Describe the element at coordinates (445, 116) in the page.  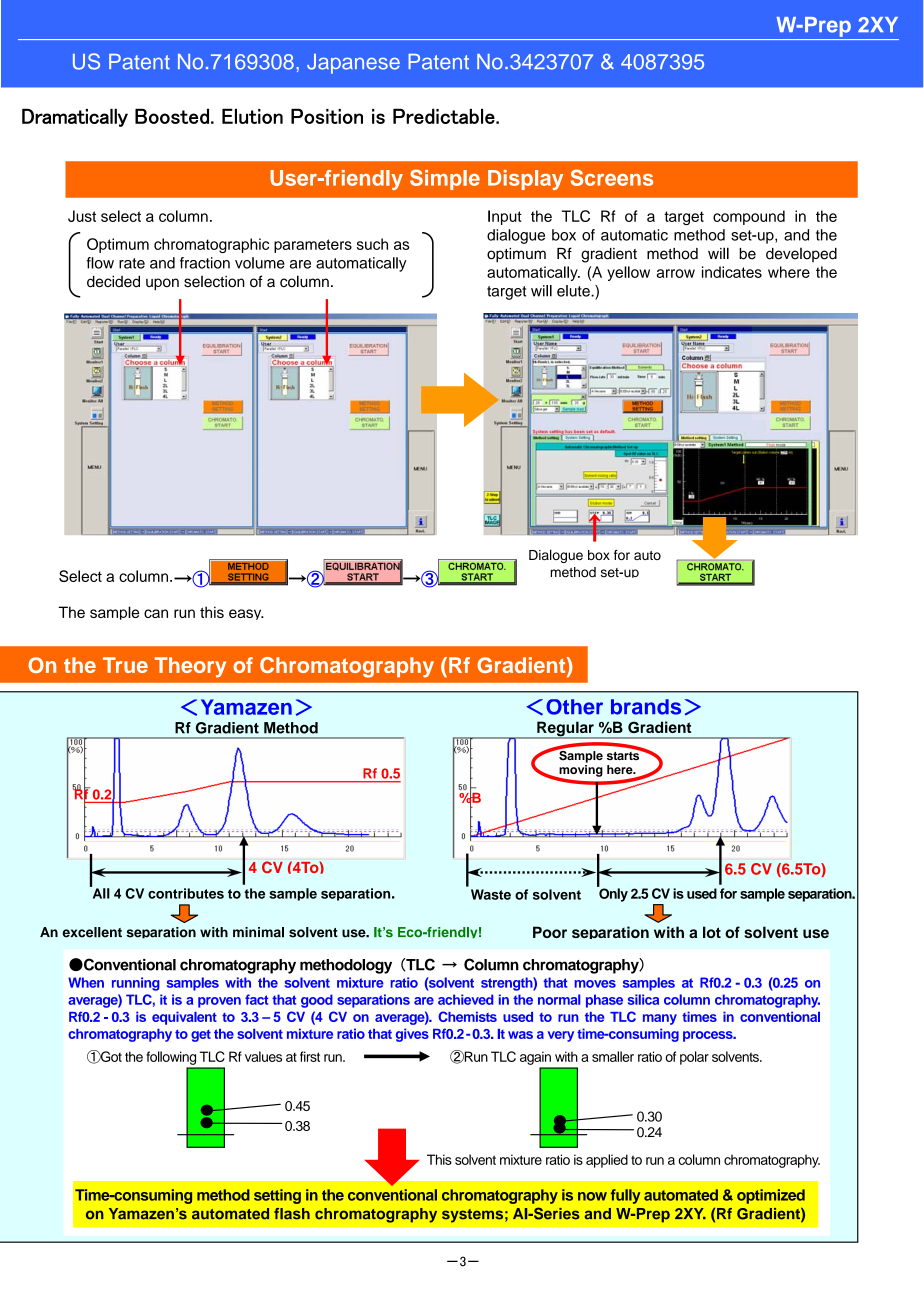
I see `Predictable` at that location.
